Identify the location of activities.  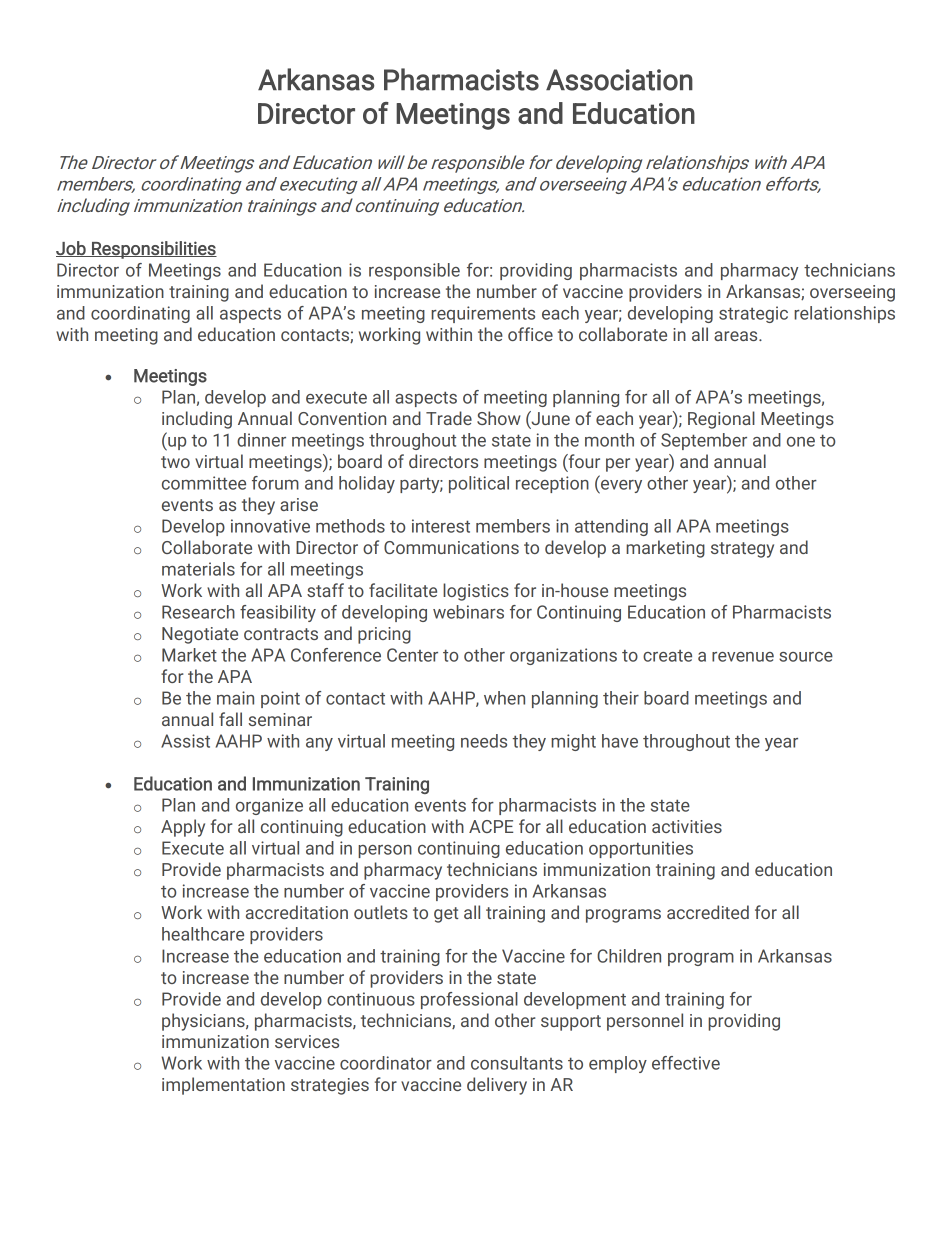
(687, 826).
